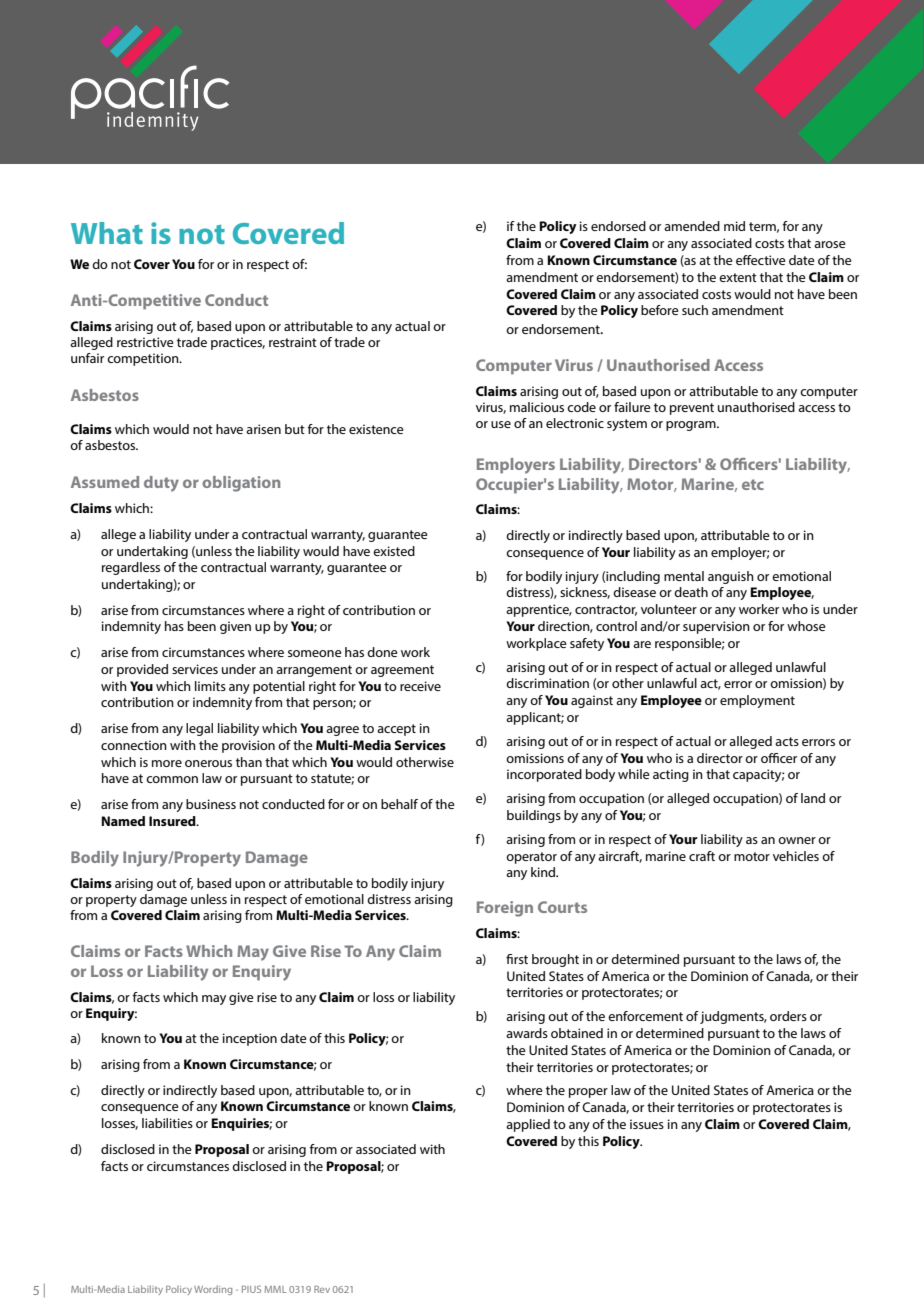 The height and width of the screenshot is (1308, 924). Describe the element at coordinates (213, 1290) in the screenshot. I see `Wording` at that location.
